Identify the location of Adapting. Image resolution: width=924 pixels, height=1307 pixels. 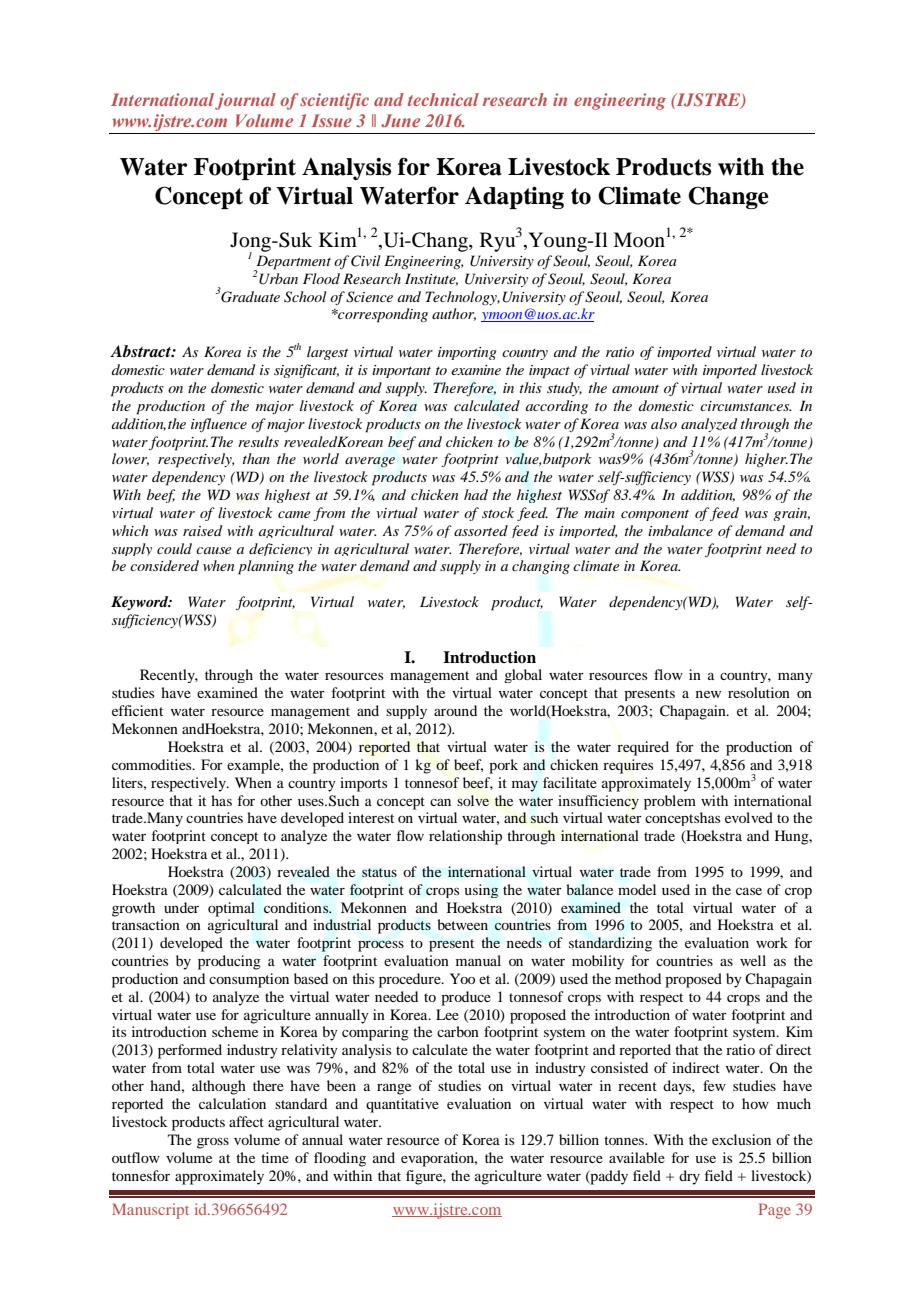
(514, 197).
